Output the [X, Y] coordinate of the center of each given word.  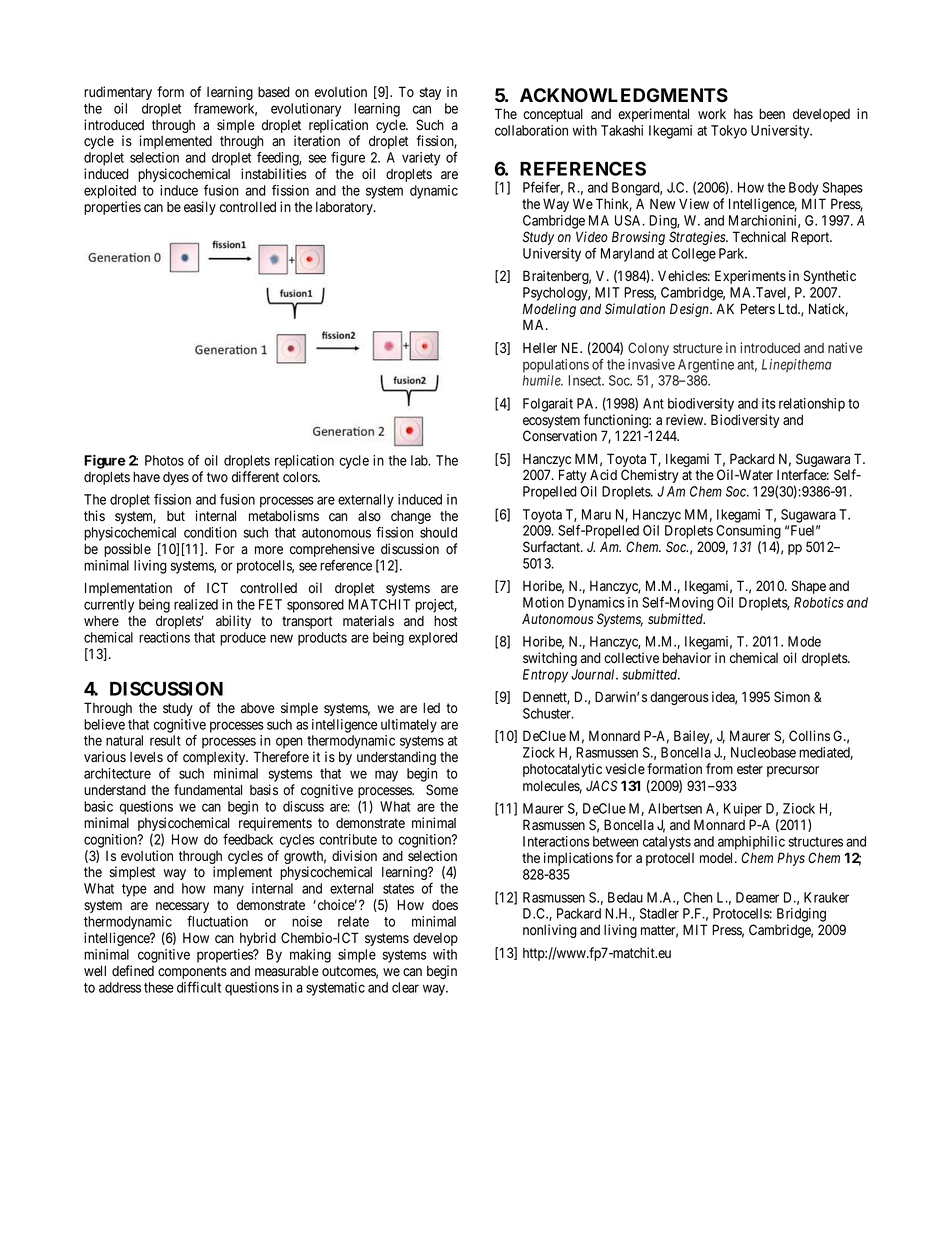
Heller [540, 348]
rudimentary [118, 93]
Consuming [748, 532]
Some [442, 790]
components [192, 974]
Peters [758, 309]
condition [210, 532]
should [438, 532]
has [743, 114]
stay [430, 93]
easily [200, 208]
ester [750, 769]
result [165, 740]
